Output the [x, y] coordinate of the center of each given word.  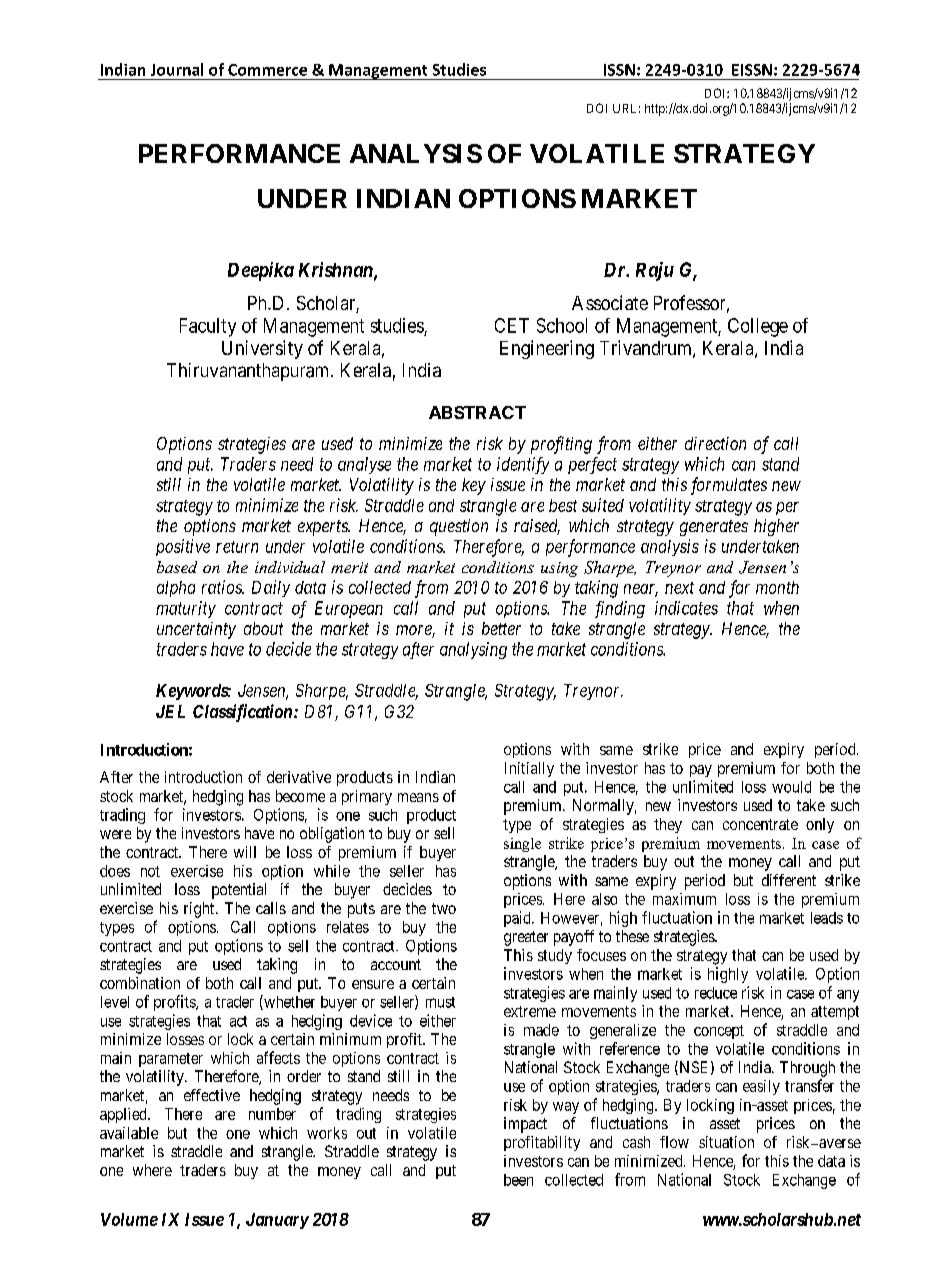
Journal [177, 69]
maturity [186, 609]
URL [626, 108]
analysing [473, 650]
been [518, 1180]
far [739, 589]
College [758, 327]
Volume [129, 1219]
